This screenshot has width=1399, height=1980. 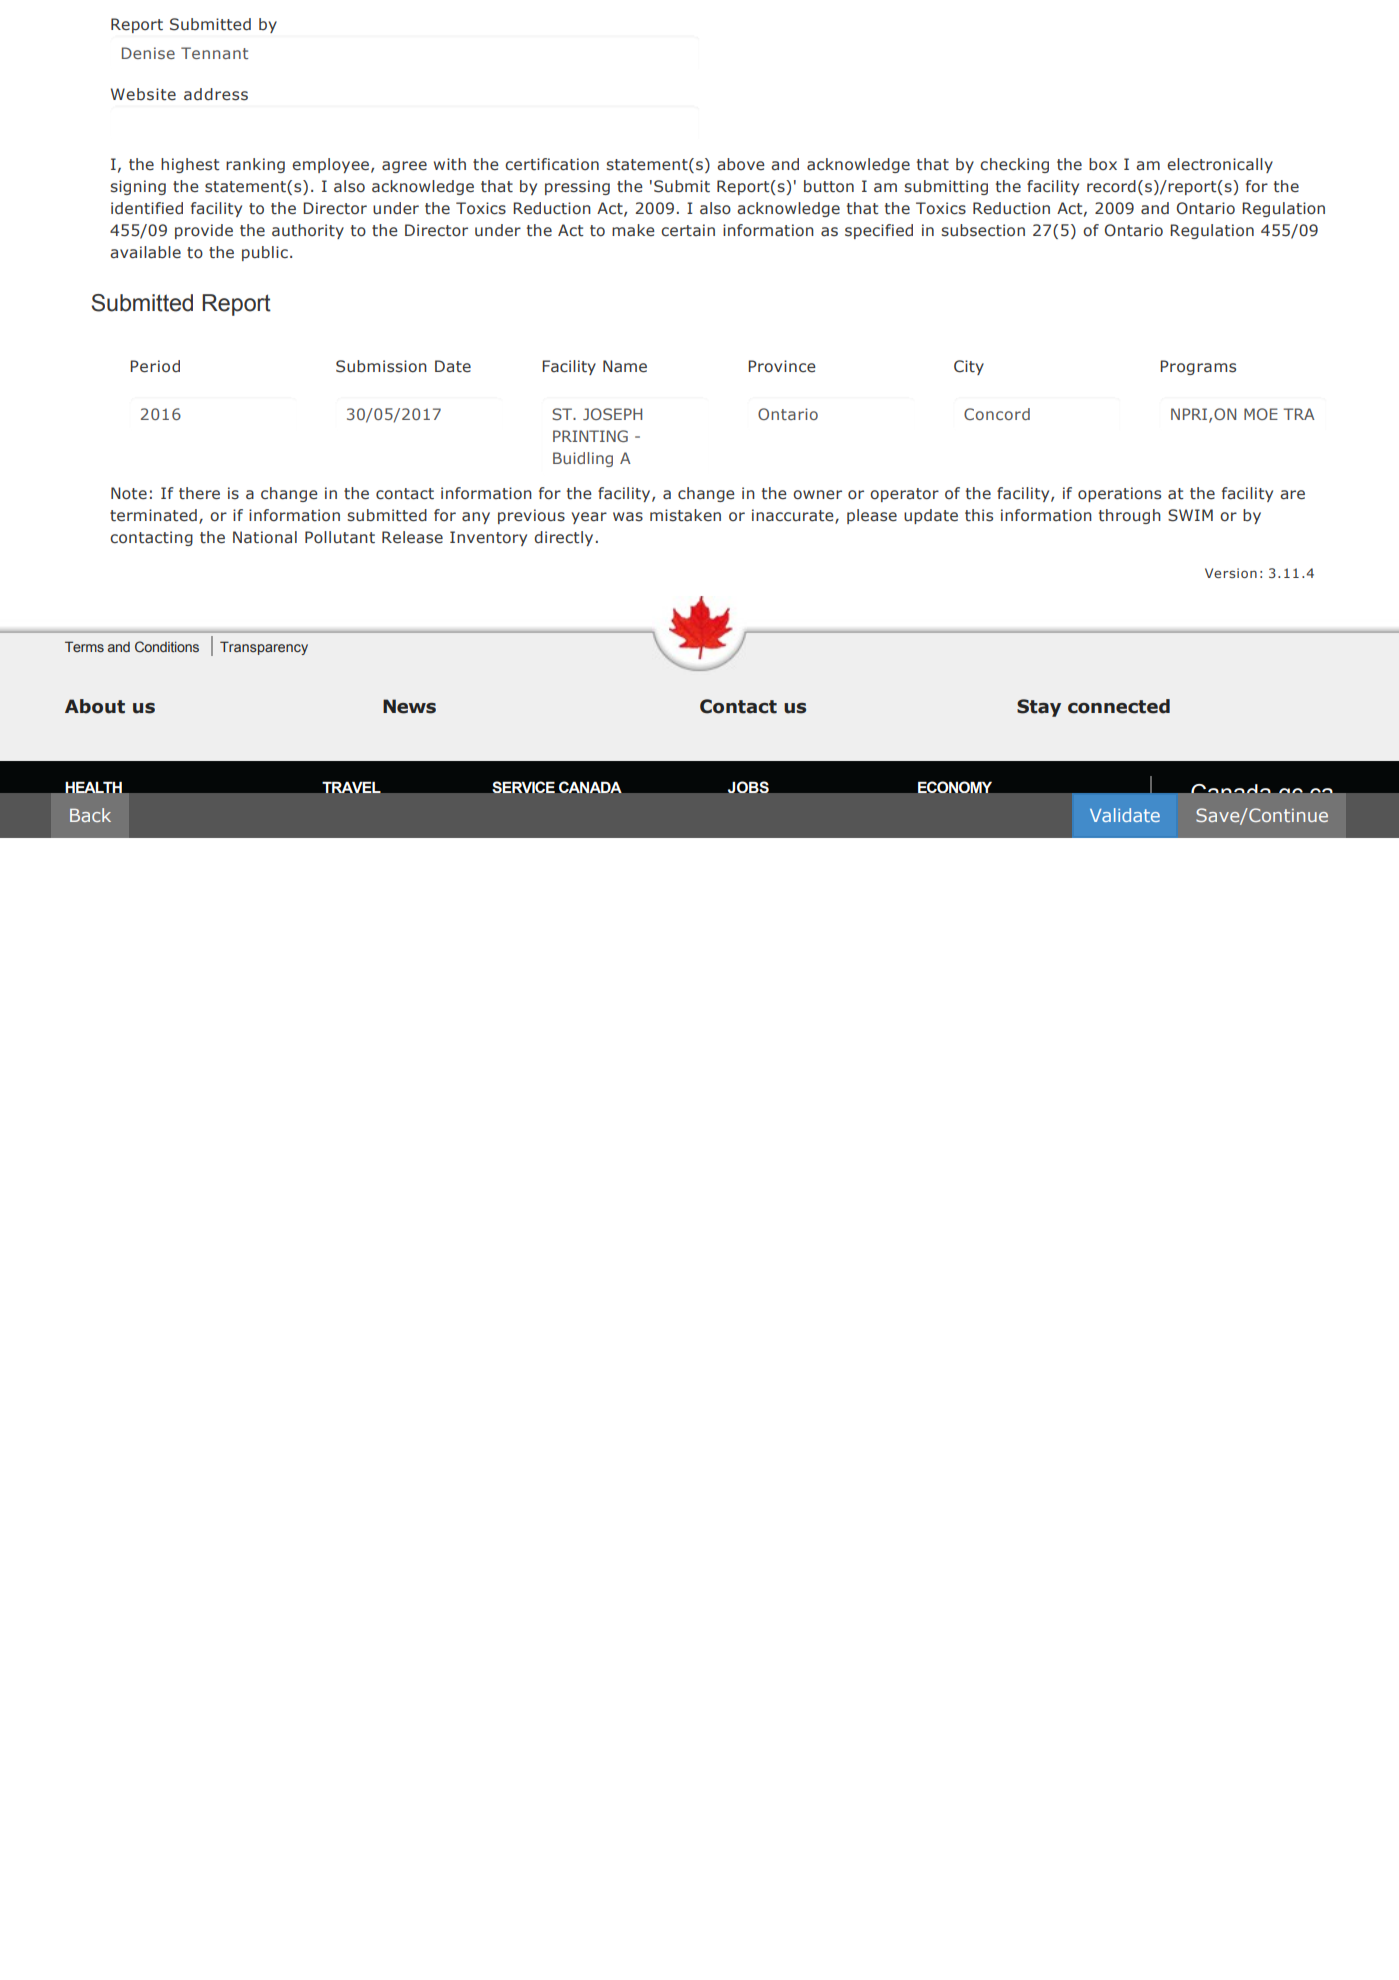 What do you see at coordinates (155, 366) in the screenshot?
I see `Period` at bounding box center [155, 366].
